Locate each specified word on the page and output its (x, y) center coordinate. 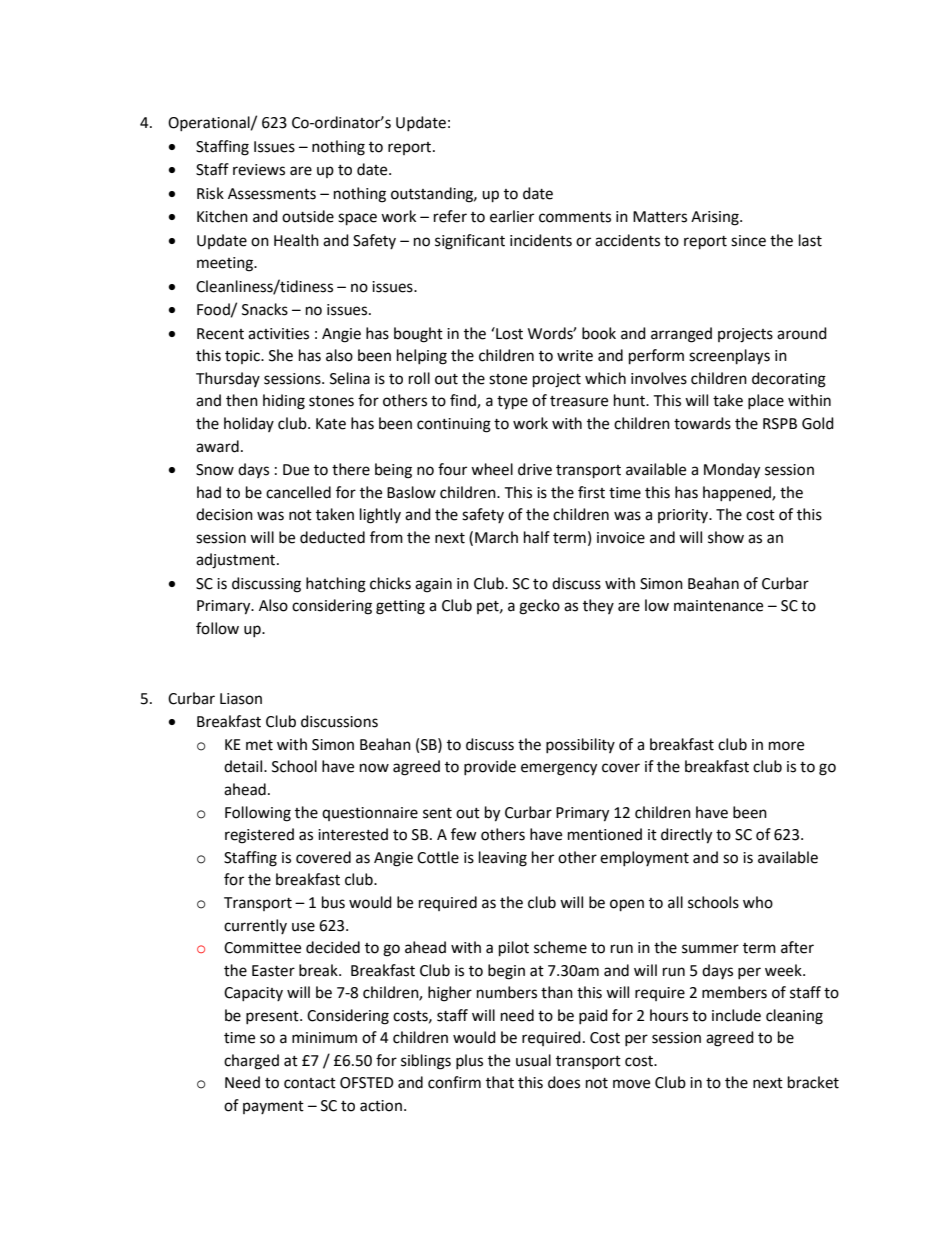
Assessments (272, 194)
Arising (716, 218)
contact (310, 1083)
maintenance (718, 606)
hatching (336, 585)
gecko (539, 607)
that (500, 1082)
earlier (512, 216)
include (736, 1015)
